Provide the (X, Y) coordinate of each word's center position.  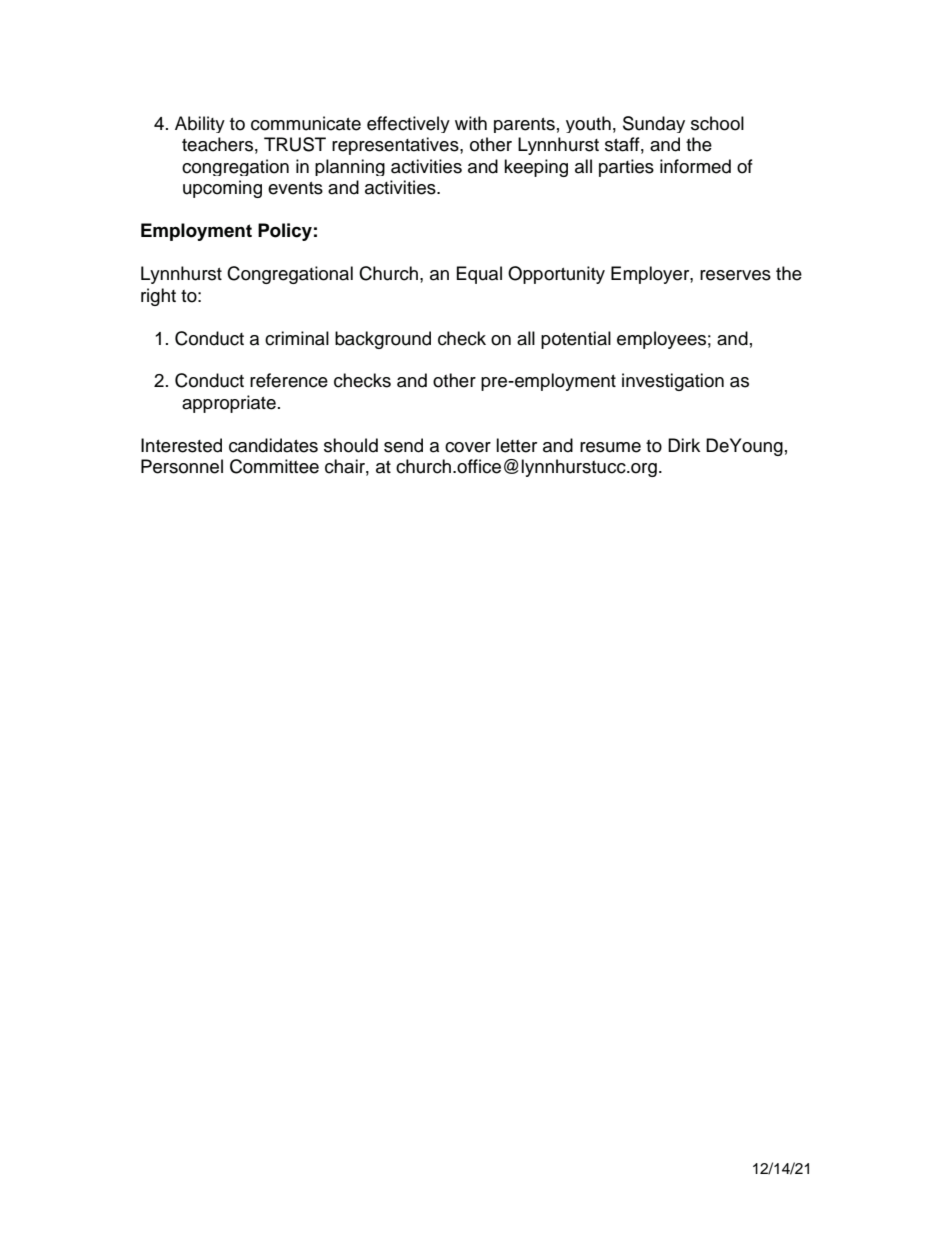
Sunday (654, 124)
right (158, 297)
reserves (735, 275)
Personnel (182, 466)
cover (468, 447)
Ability (200, 124)
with (471, 123)
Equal (479, 275)
